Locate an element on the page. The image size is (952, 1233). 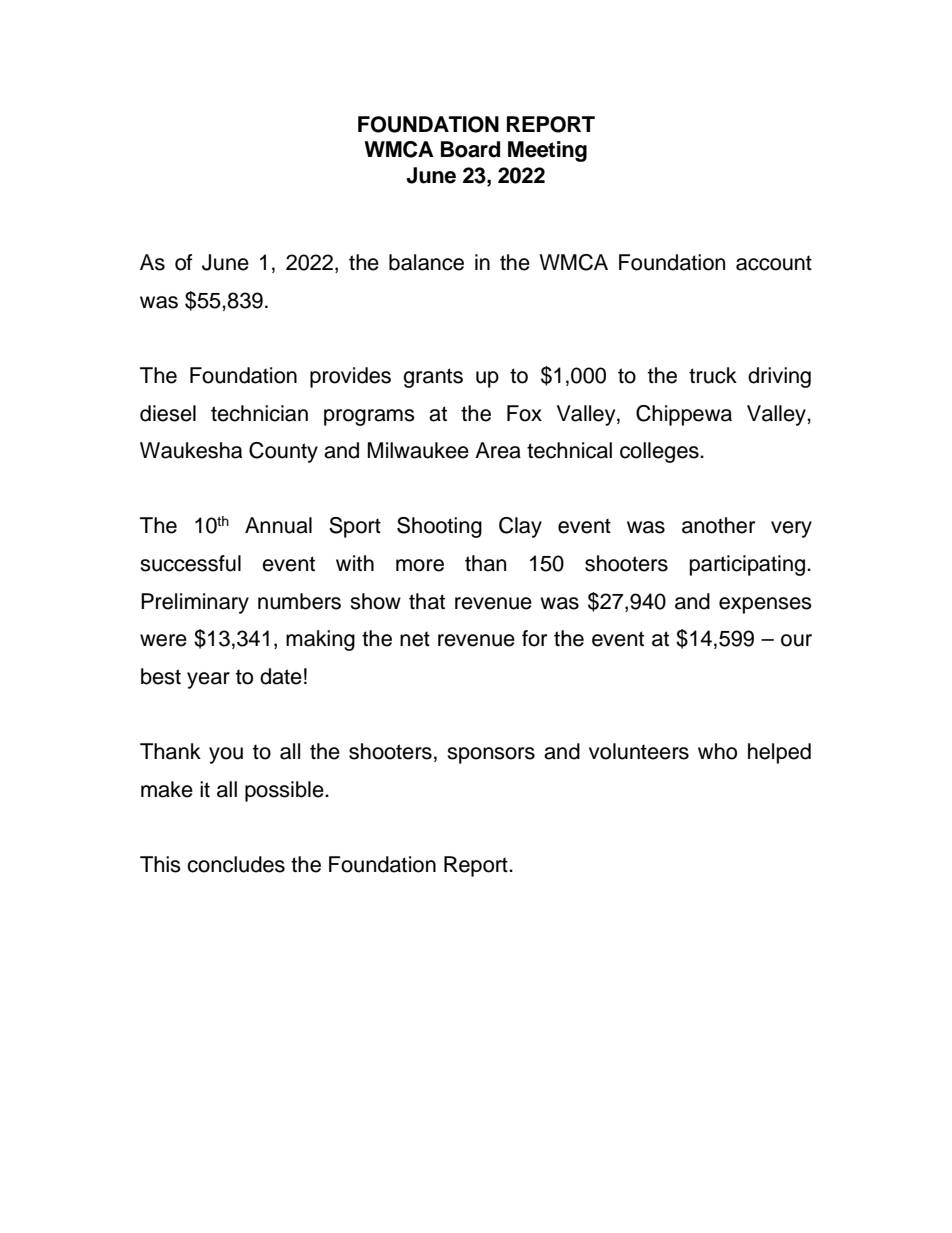
for is located at coordinates (534, 638).
